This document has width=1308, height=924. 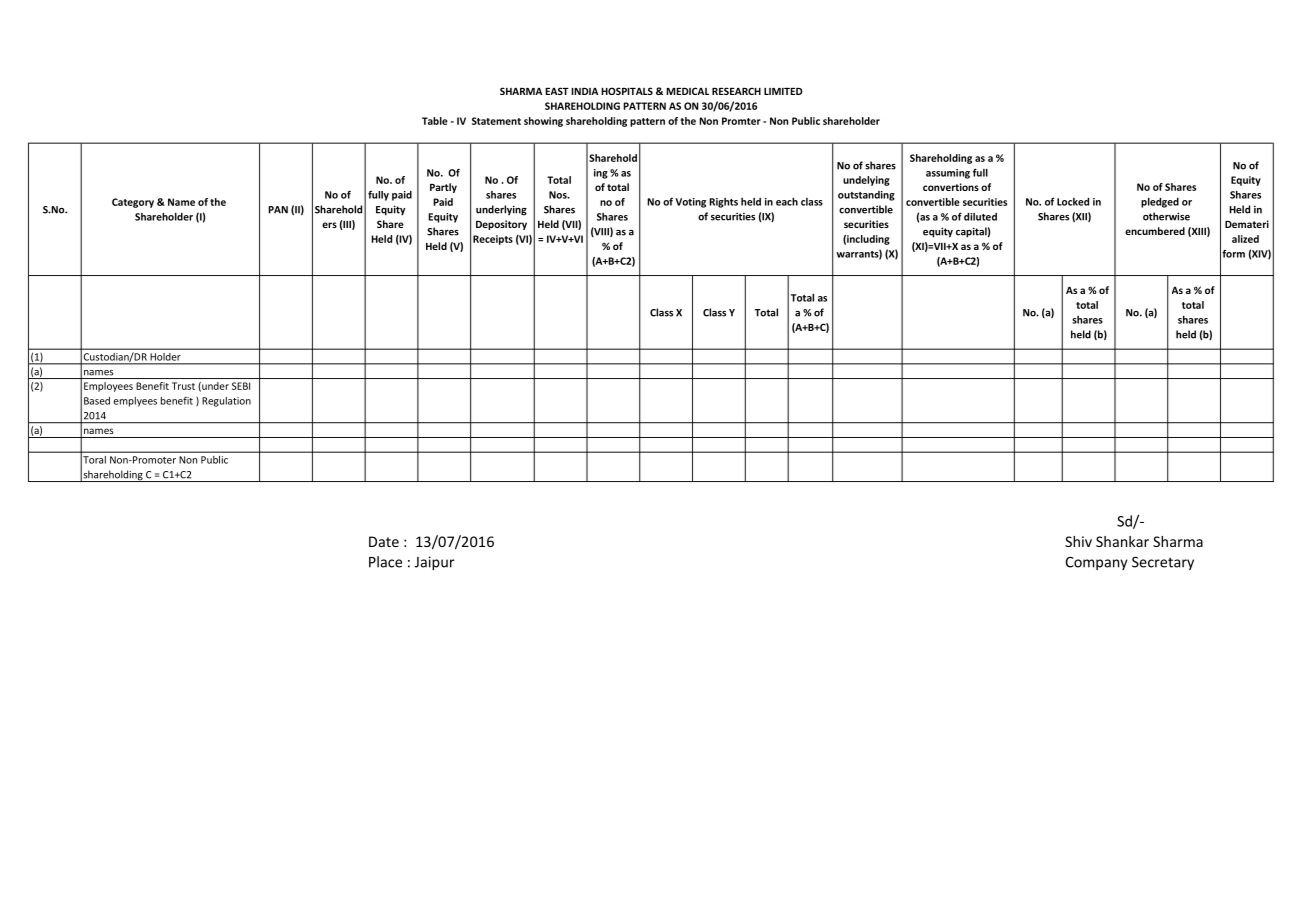 What do you see at coordinates (241, 386) in the document?
I see `SEBI` at bounding box center [241, 386].
